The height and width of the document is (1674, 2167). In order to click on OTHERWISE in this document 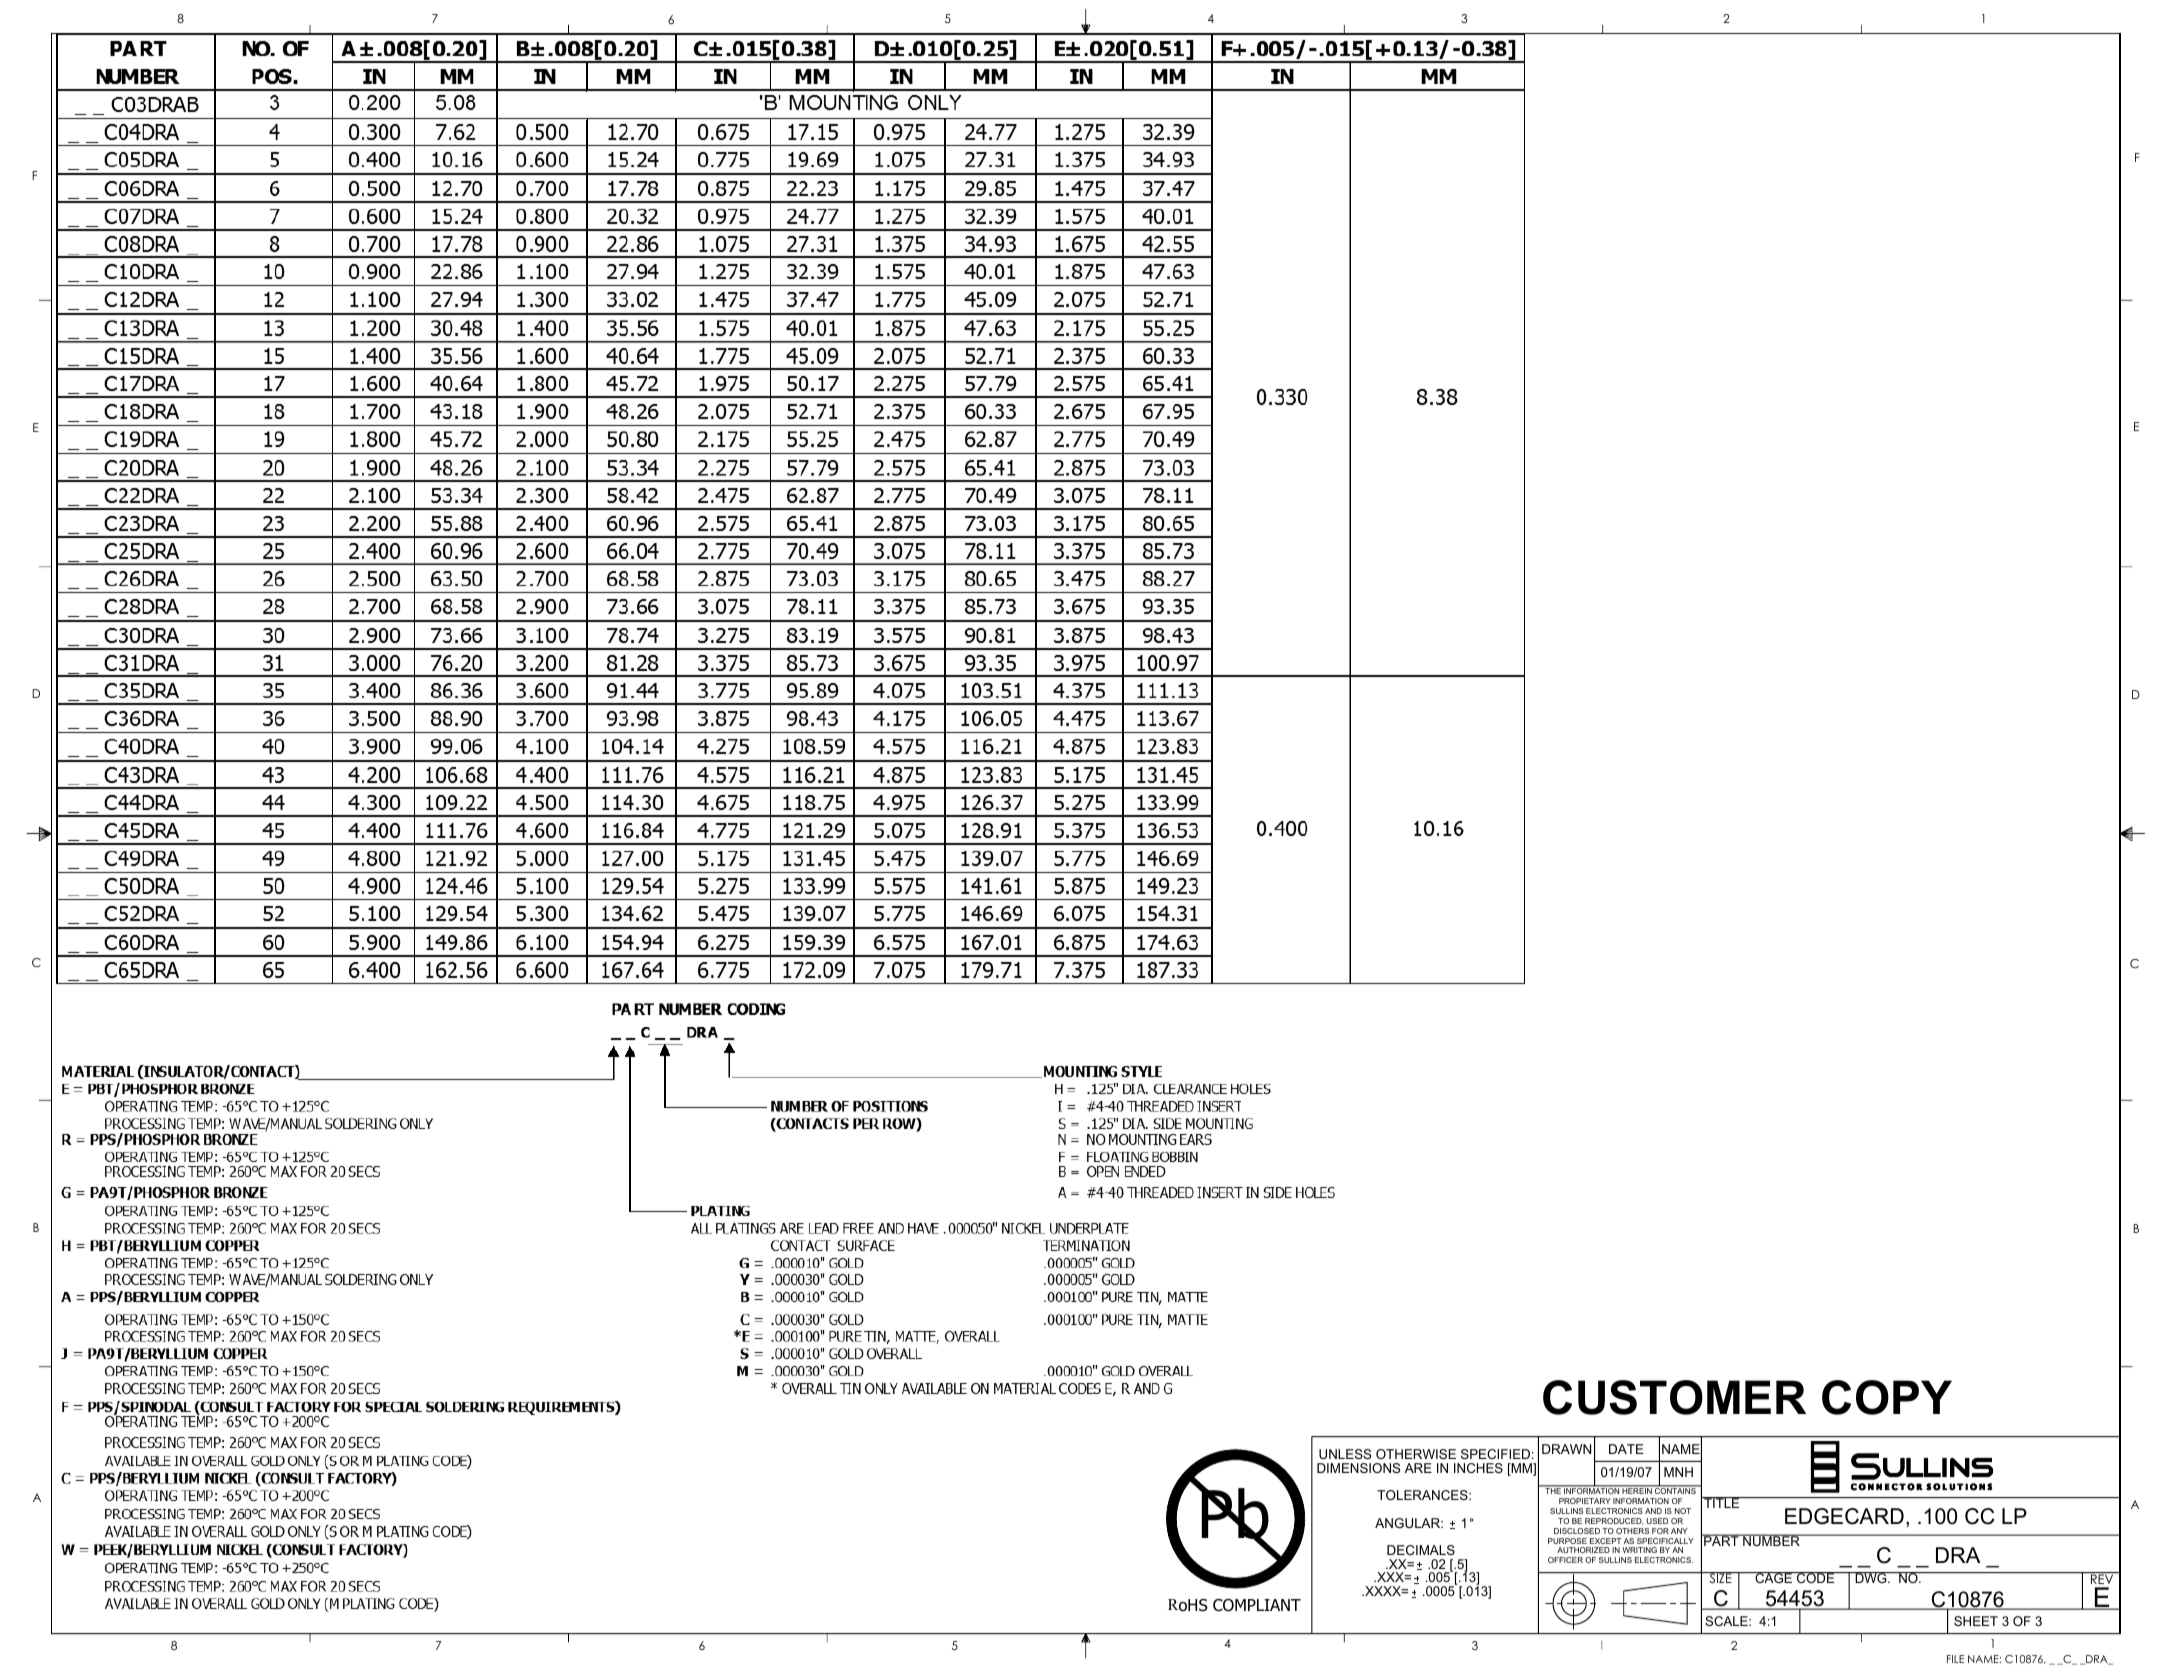, I will do `click(1416, 1454)`.
